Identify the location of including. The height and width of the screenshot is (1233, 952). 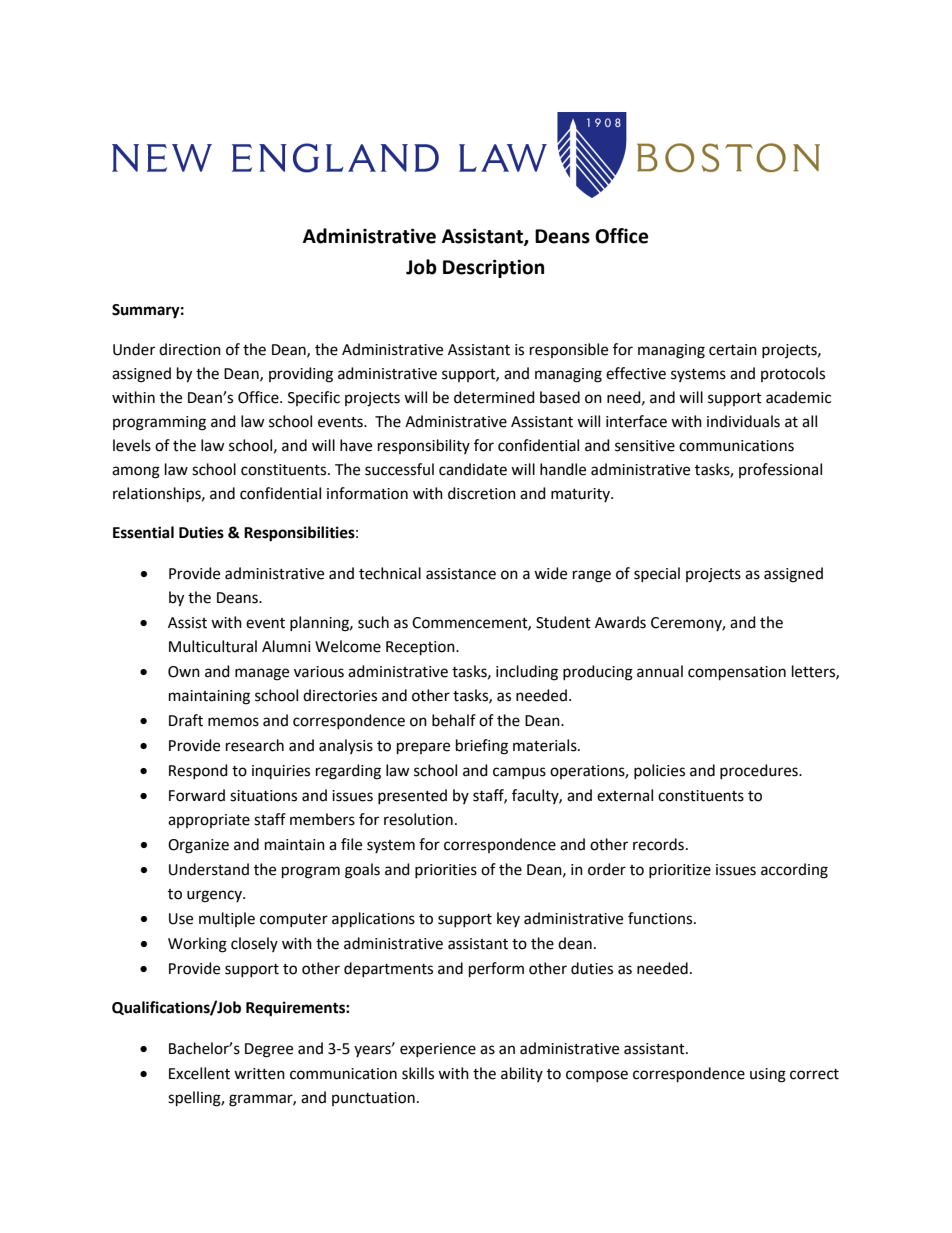
(527, 673).
